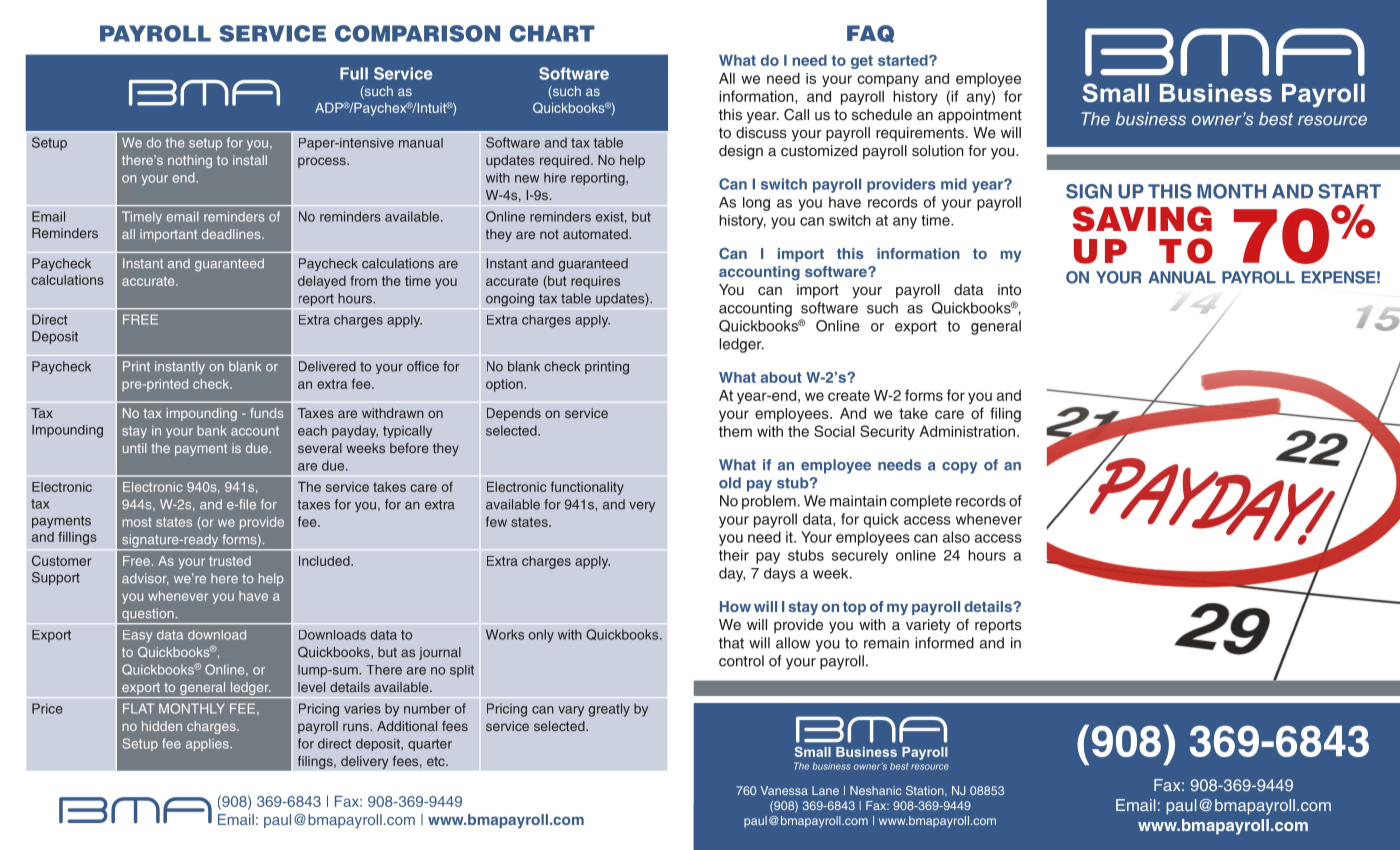  Describe the element at coordinates (354, 73) in the document. I see `Full` at that location.
